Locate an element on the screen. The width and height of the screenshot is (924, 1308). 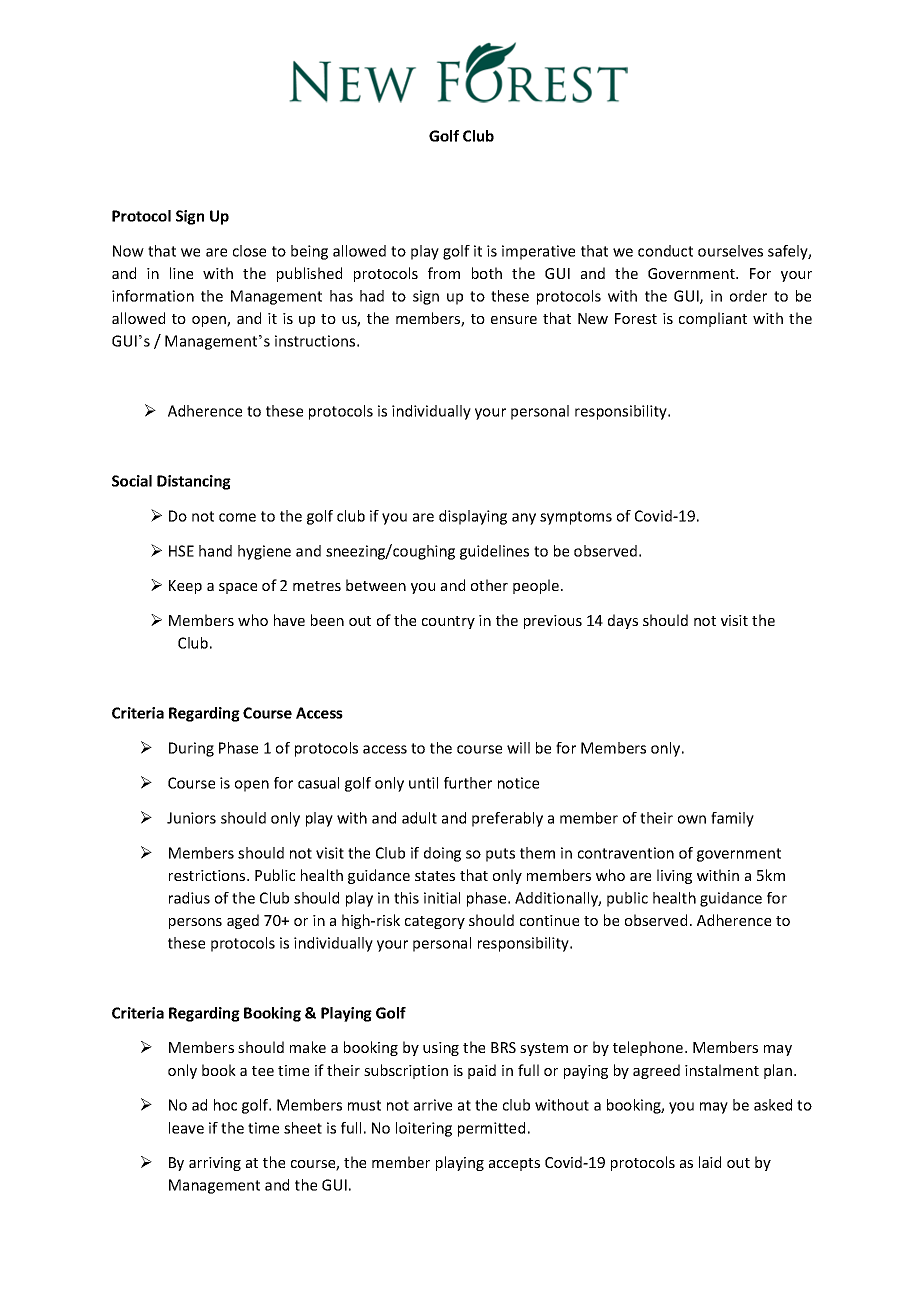
from is located at coordinates (444, 273).
